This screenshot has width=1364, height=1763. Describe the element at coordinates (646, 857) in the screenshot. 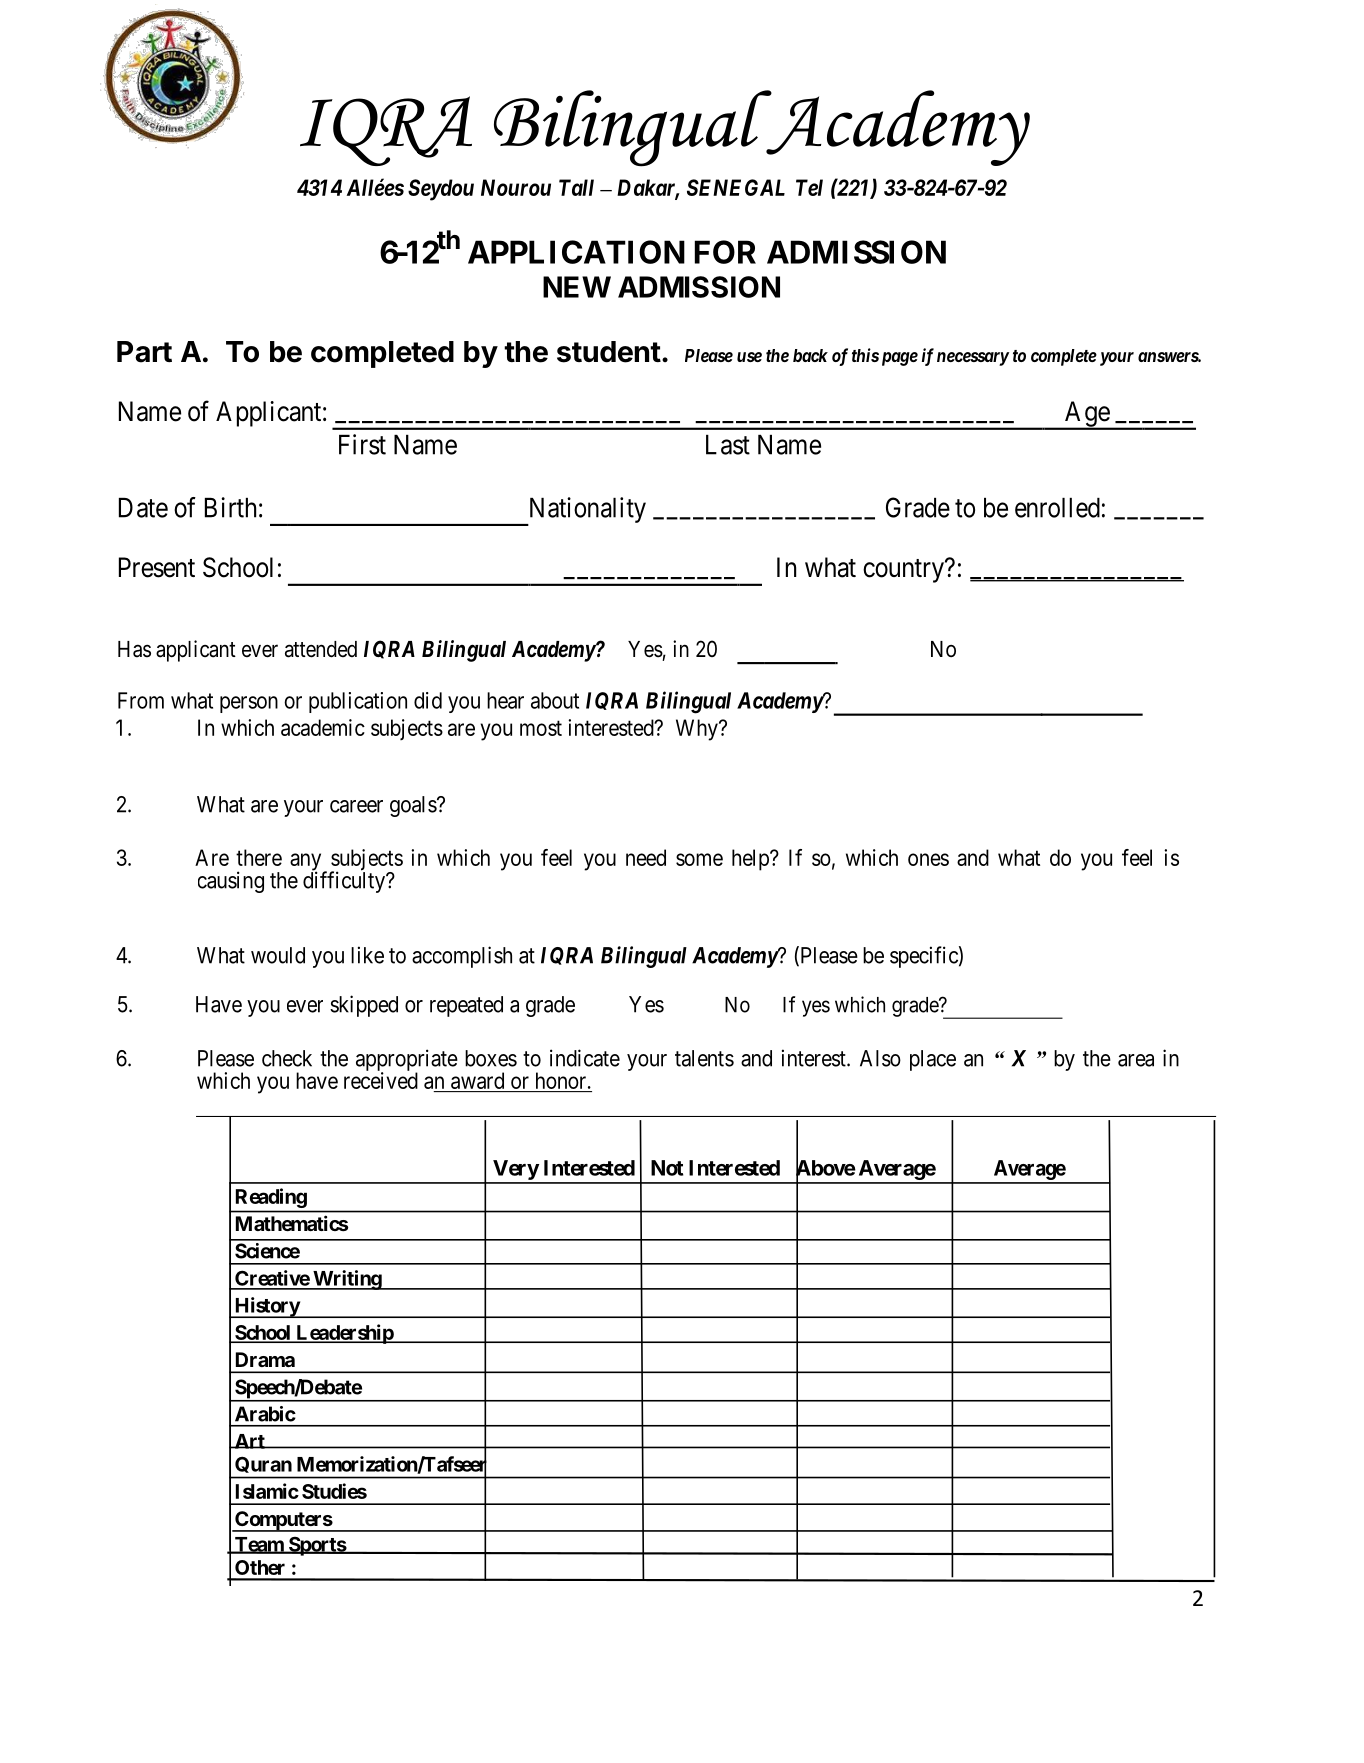

I see `need` at that location.
